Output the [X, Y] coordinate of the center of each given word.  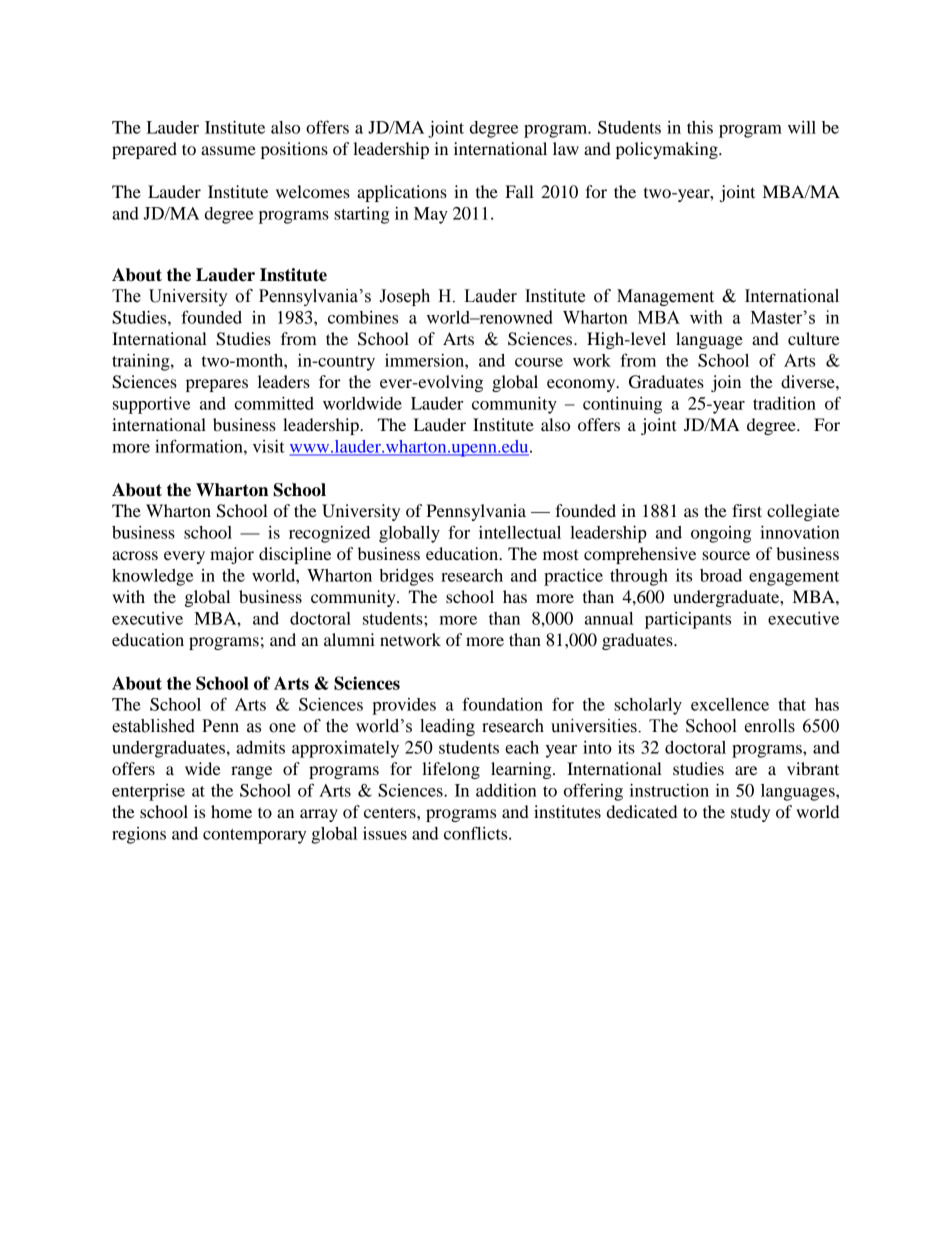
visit [269, 446]
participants [688, 620]
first [747, 510]
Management [665, 297]
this [700, 127]
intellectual [520, 532]
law [566, 148]
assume [228, 150]
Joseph [404, 297]
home [231, 811]
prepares [217, 385]
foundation [502, 704]
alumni [349, 639]
